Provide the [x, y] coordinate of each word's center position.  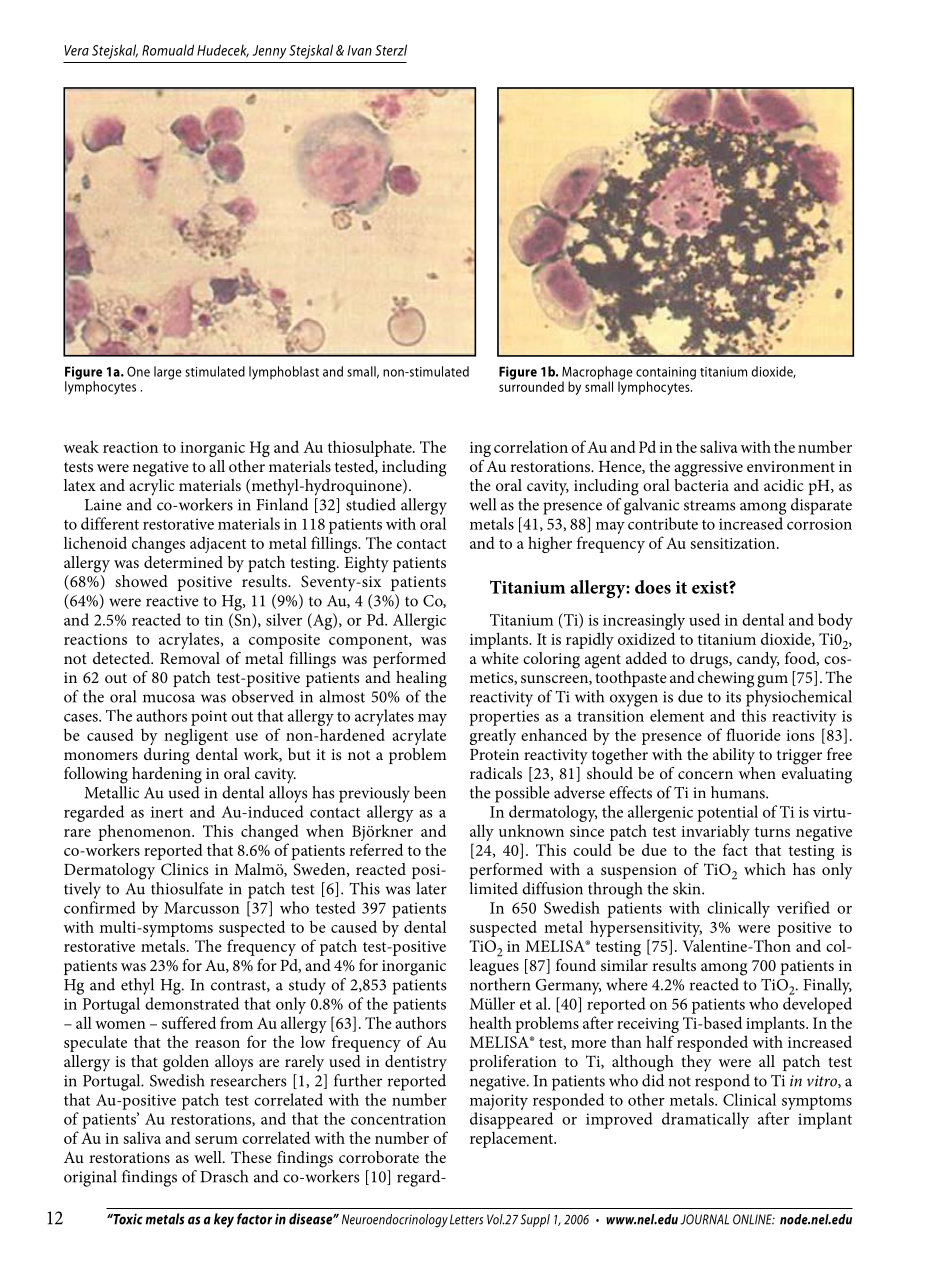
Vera [76, 50]
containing [666, 374]
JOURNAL [704, 1219]
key [224, 1220]
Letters [466, 1219]
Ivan [360, 50]
